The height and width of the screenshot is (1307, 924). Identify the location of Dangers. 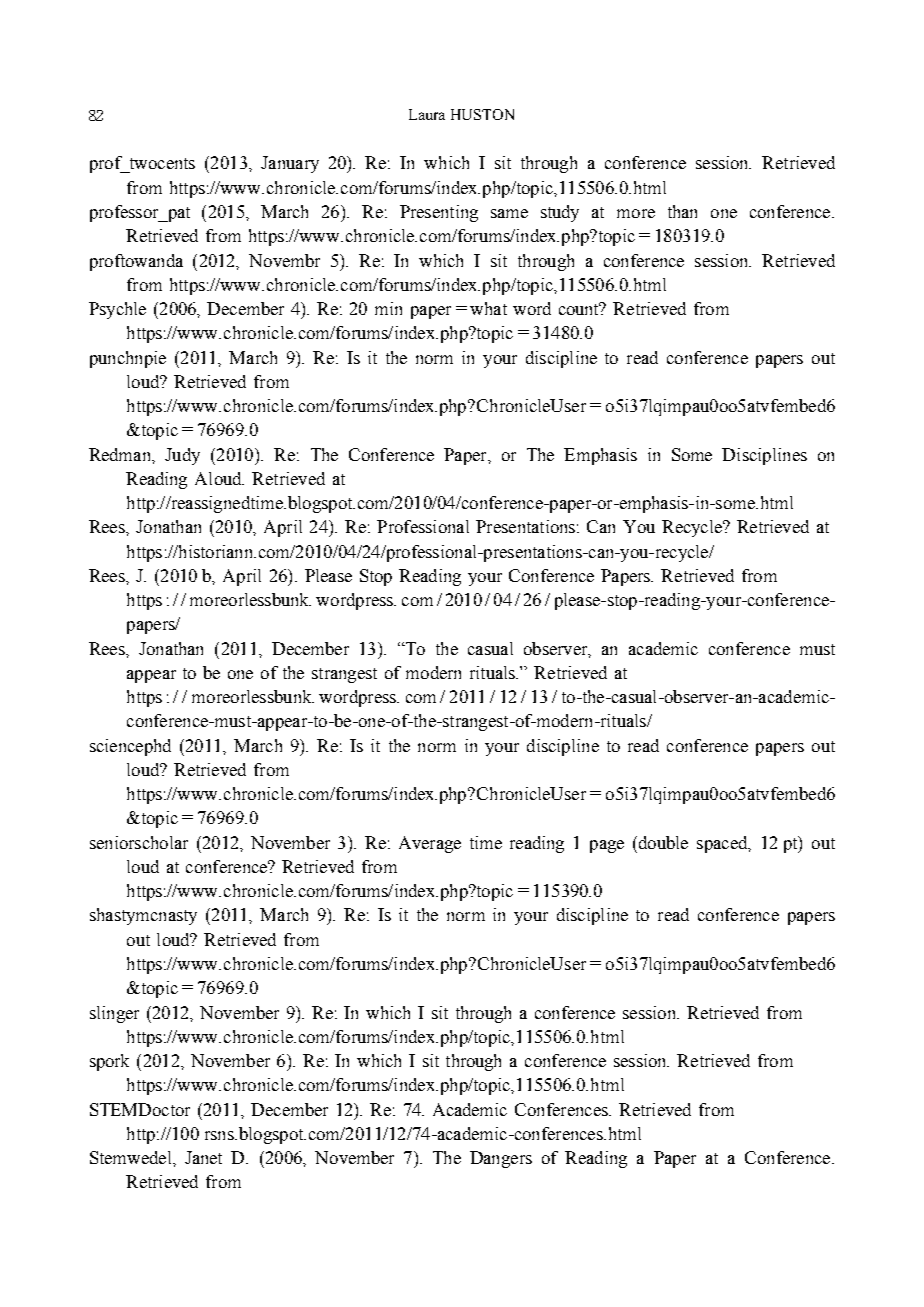
(501, 1159).
